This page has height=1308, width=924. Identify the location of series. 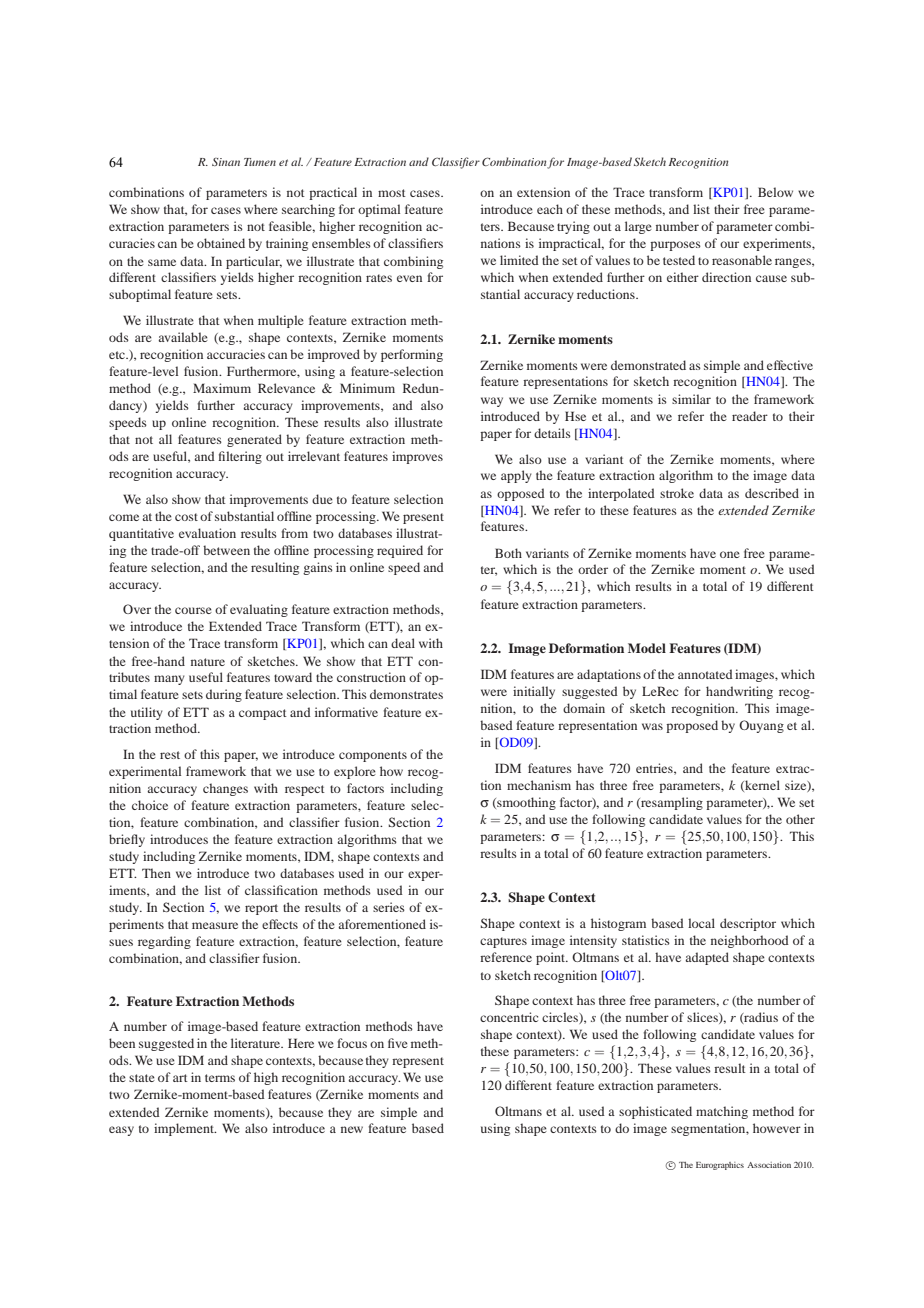
(389, 907).
